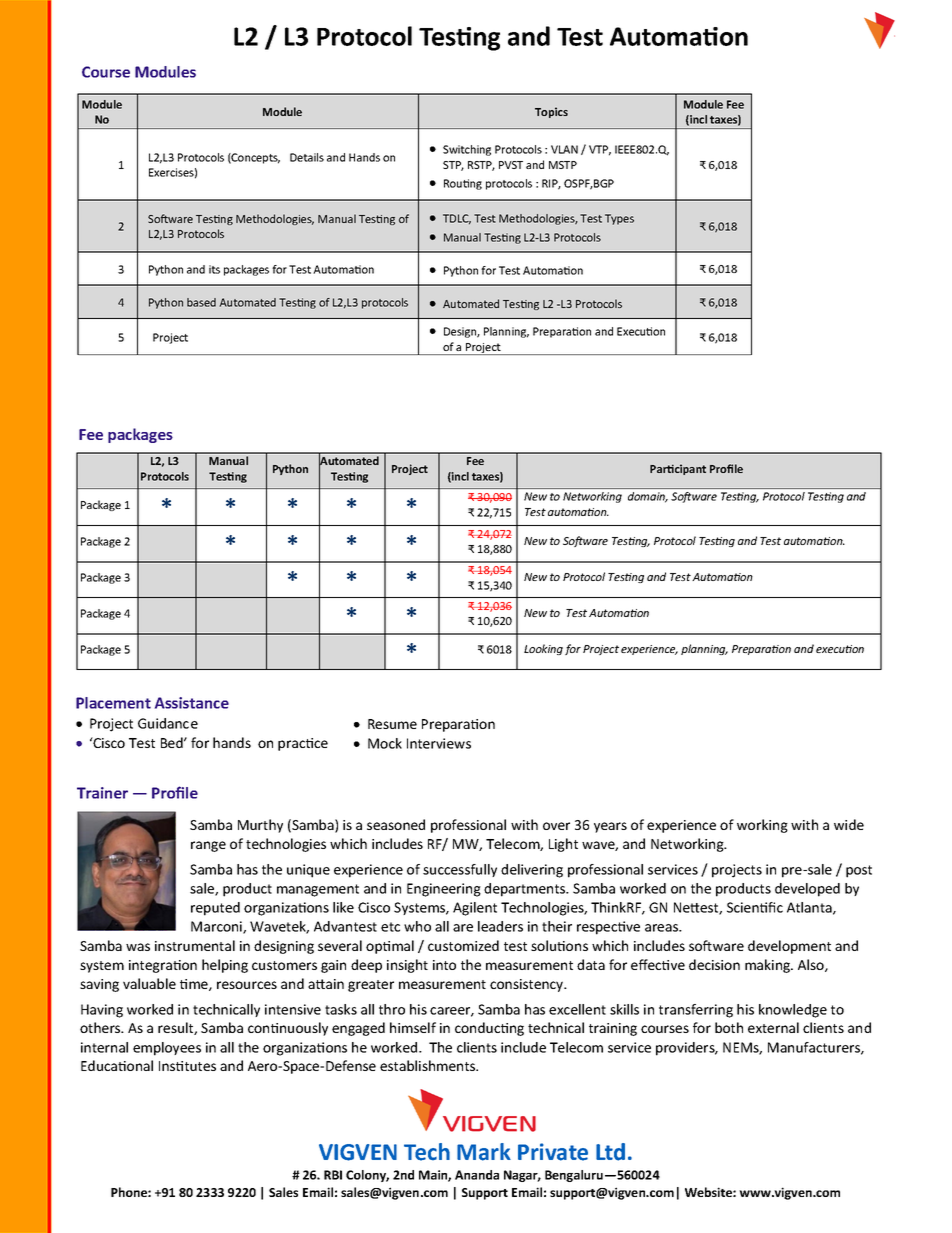  I want to click on Details, so click(307, 157).
